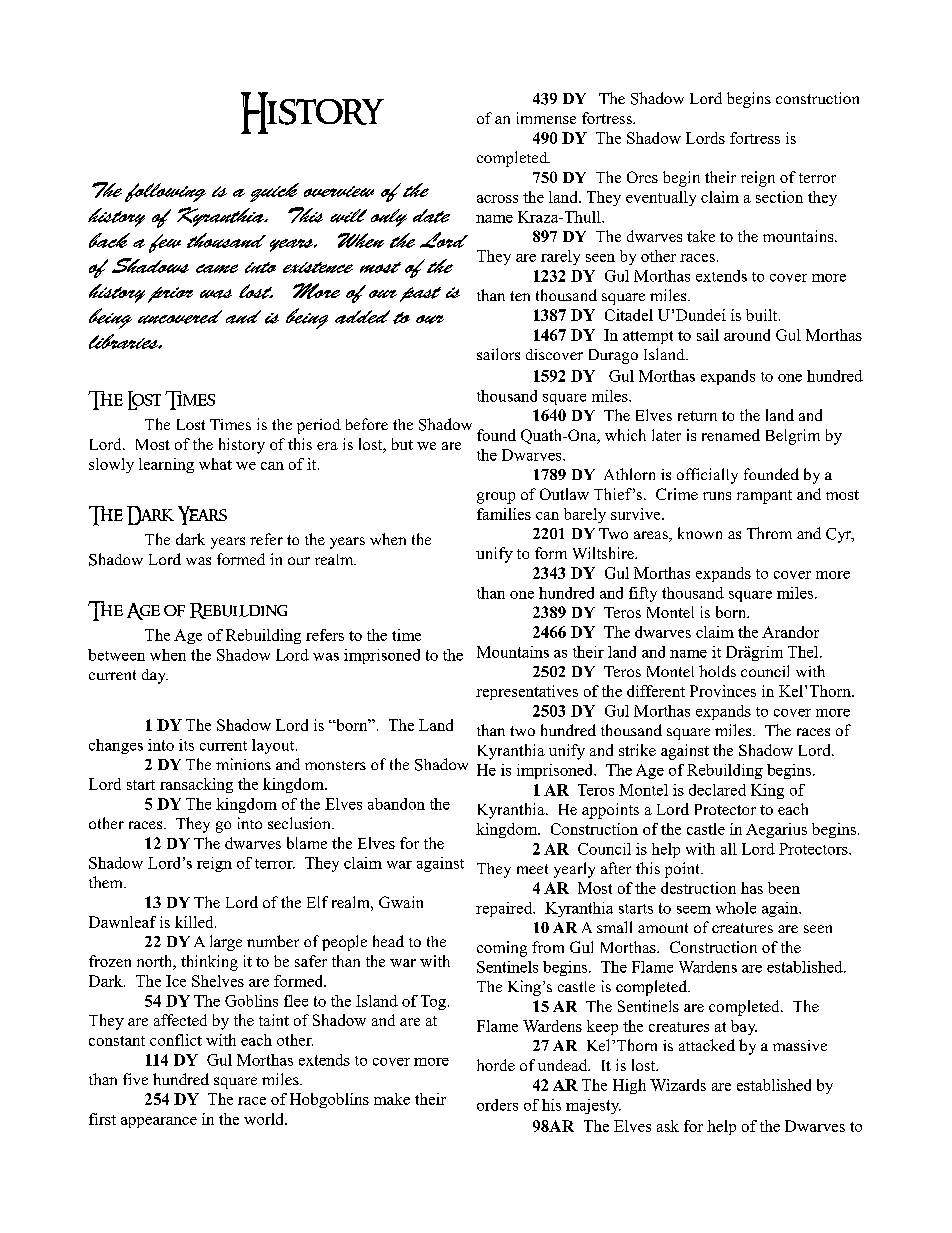 The image size is (952, 1233). What do you see at coordinates (804, 652) in the image?
I see `Thel` at bounding box center [804, 652].
